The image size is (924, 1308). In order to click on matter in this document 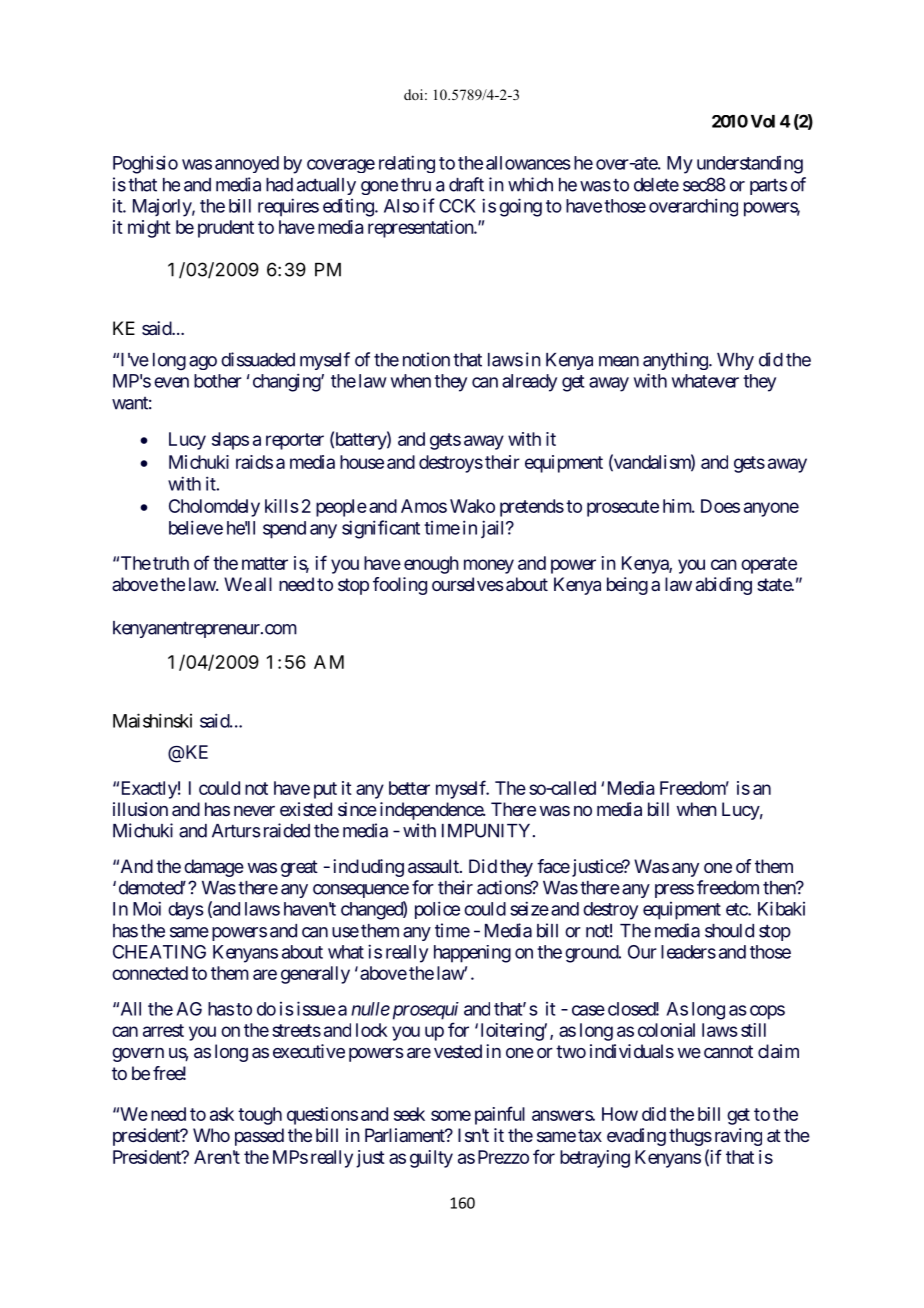, I will do `click(265, 563)`.
